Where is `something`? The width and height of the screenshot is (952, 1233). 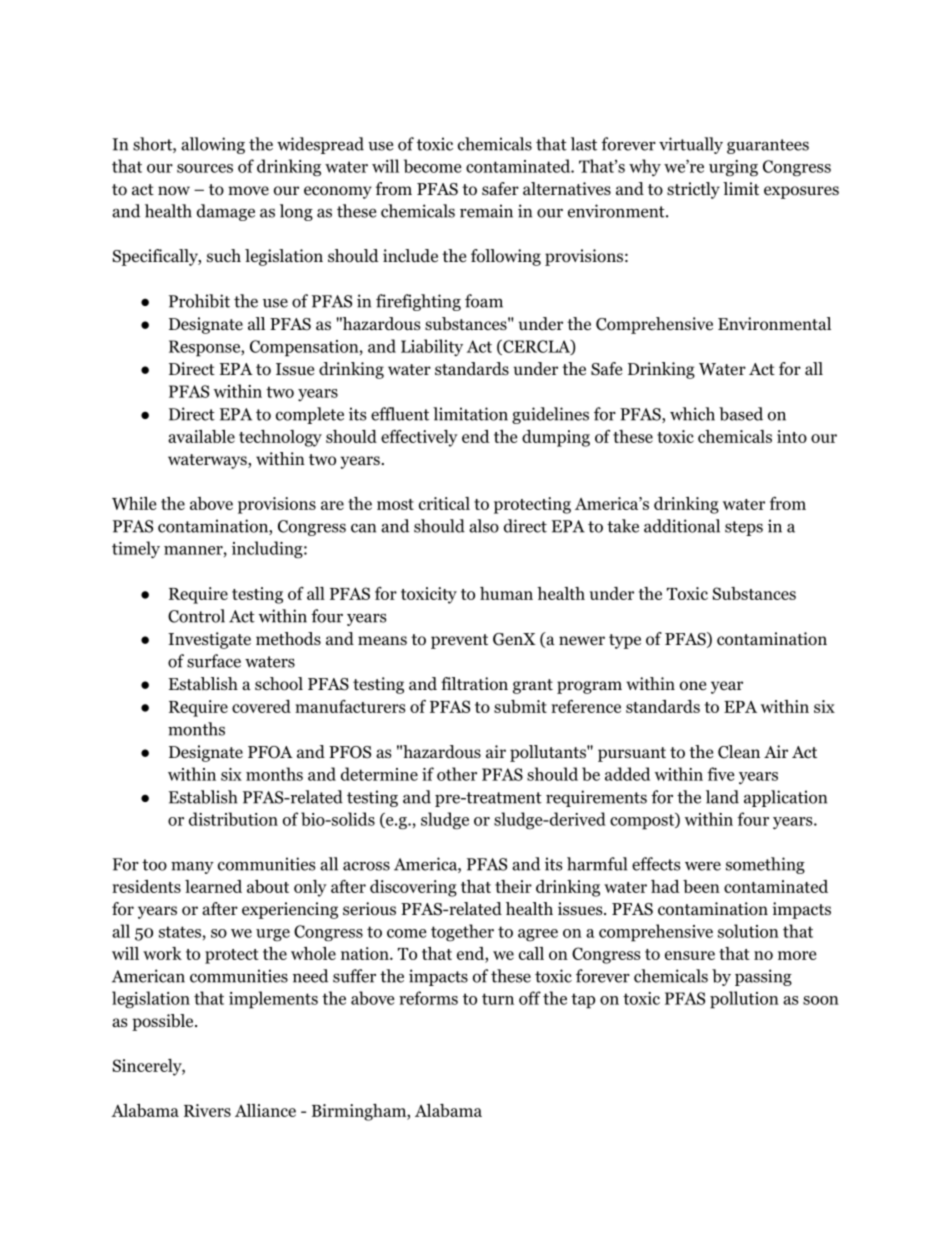 something is located at coordinates (765, 865).
